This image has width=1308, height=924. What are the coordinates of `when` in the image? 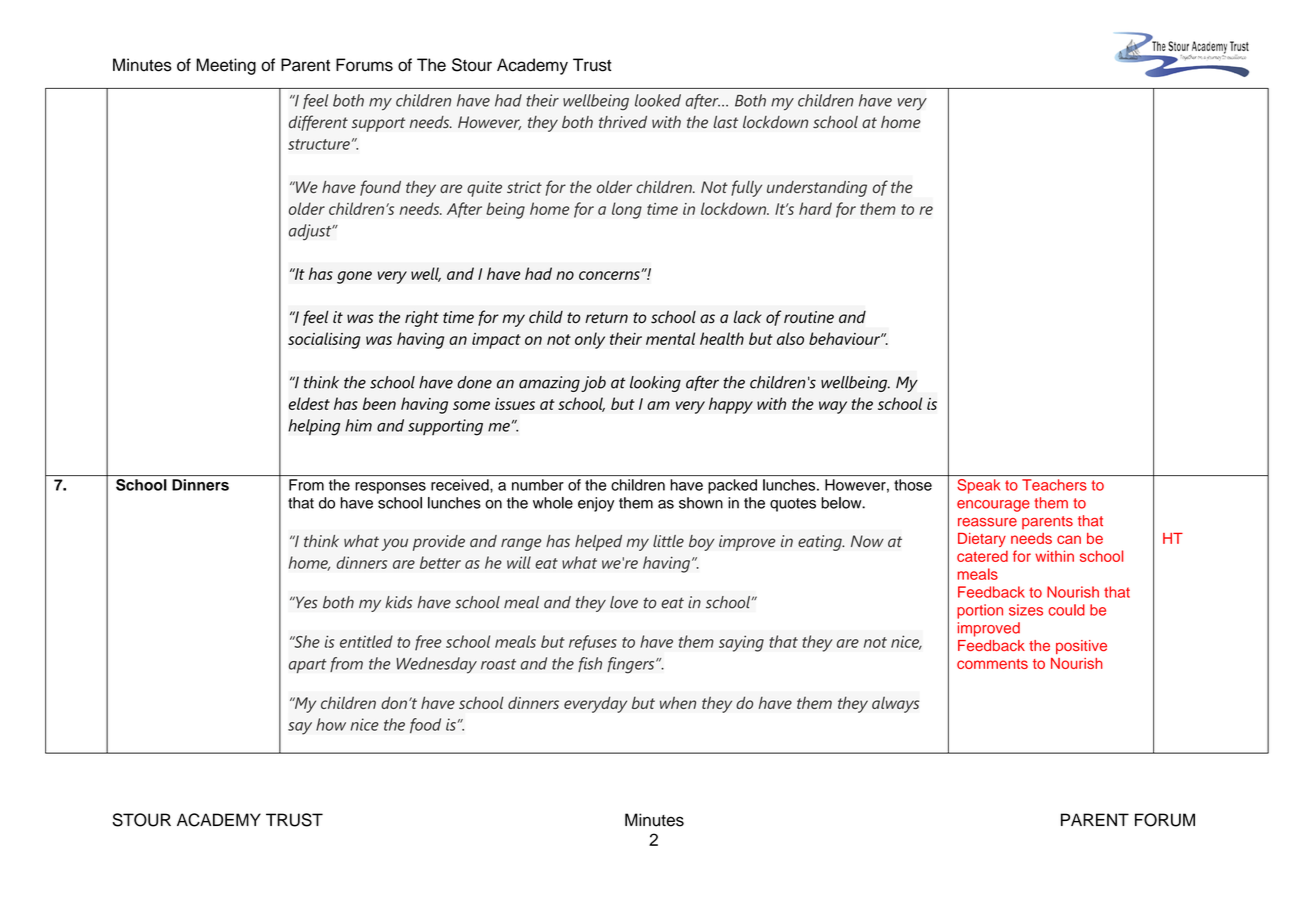 It's located at (678, 702).
